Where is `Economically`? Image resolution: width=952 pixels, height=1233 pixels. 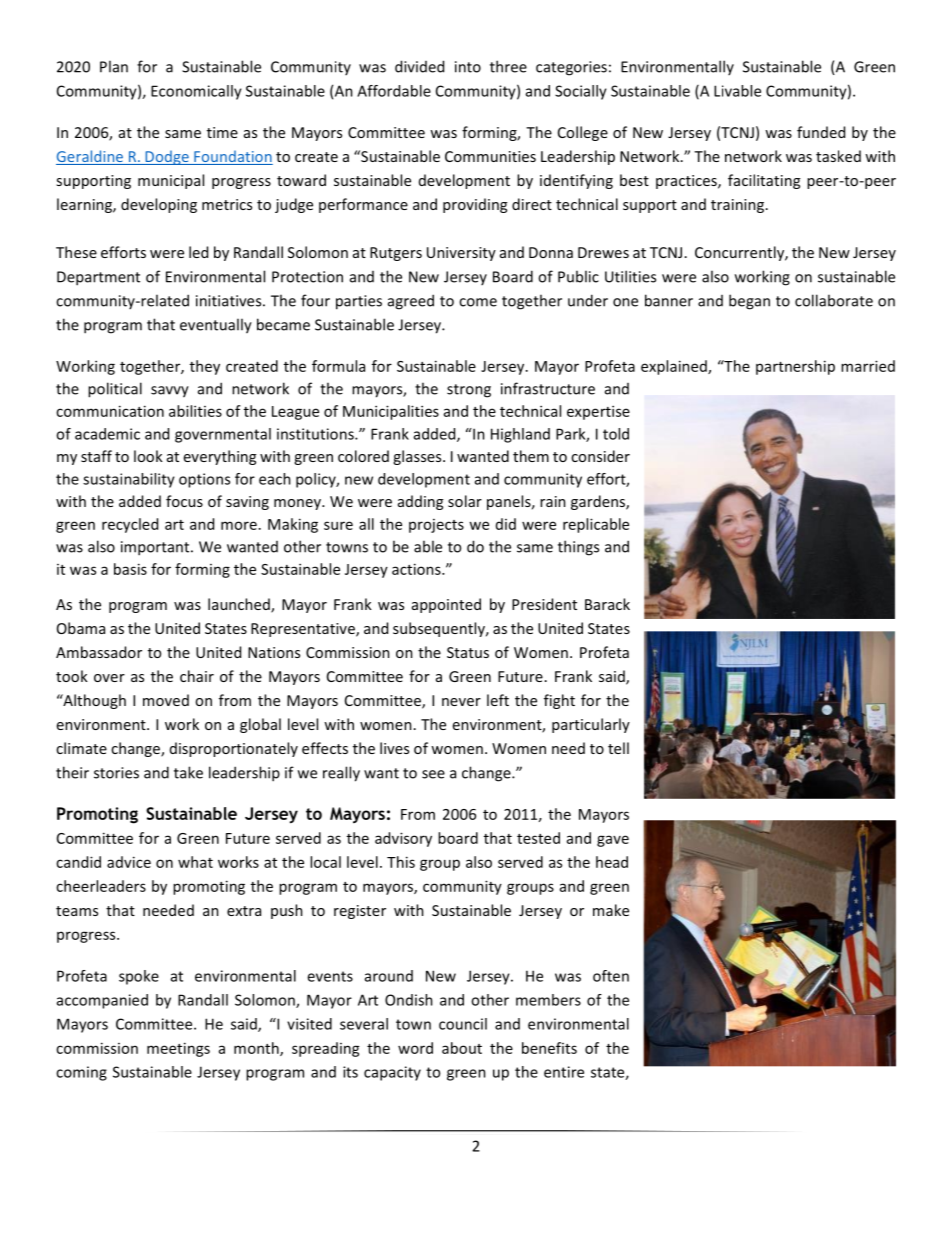
Economically is located at coordinates (196, 92).
